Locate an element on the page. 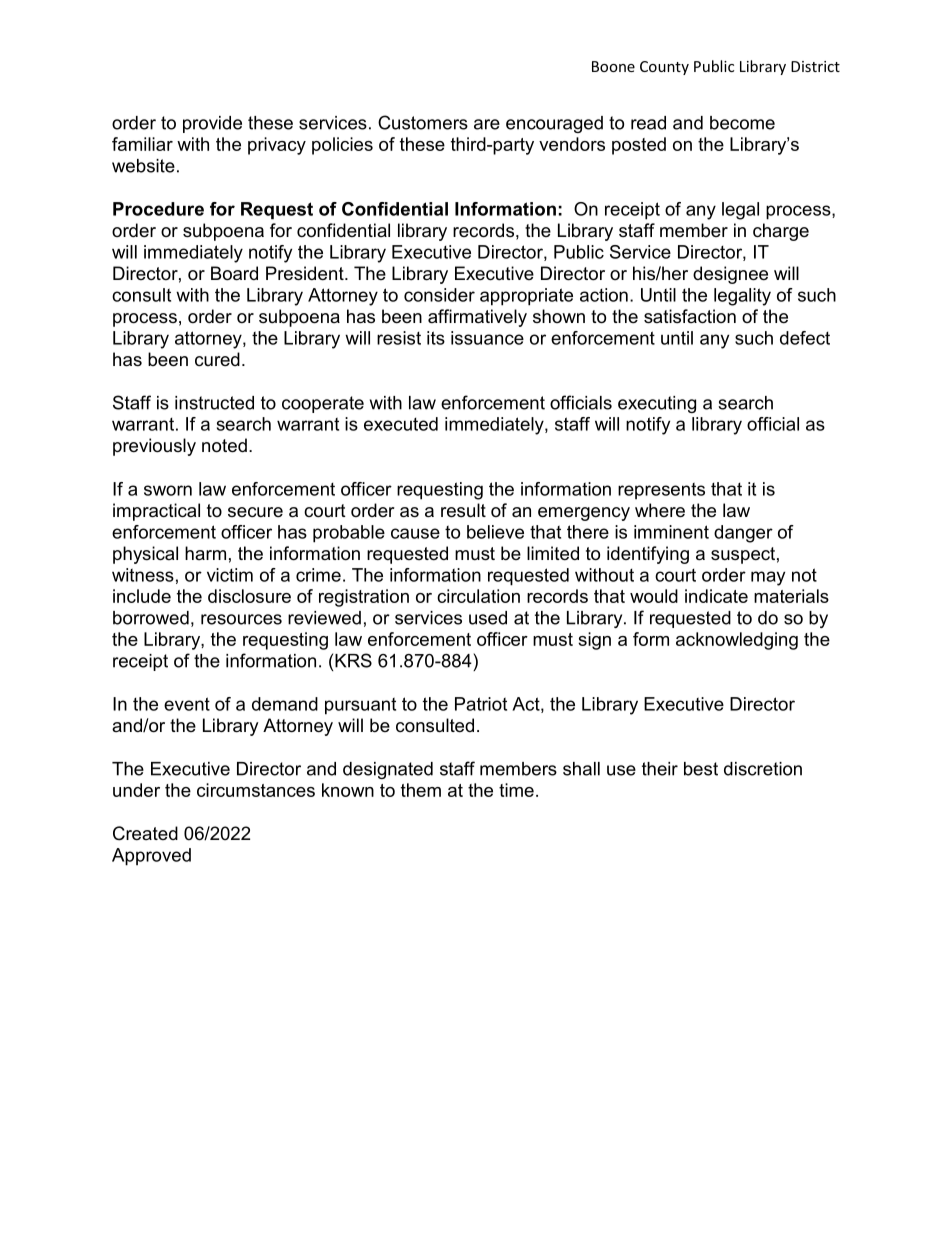 The image size is (952, 1233). are is located at coordinates (487, 124).
